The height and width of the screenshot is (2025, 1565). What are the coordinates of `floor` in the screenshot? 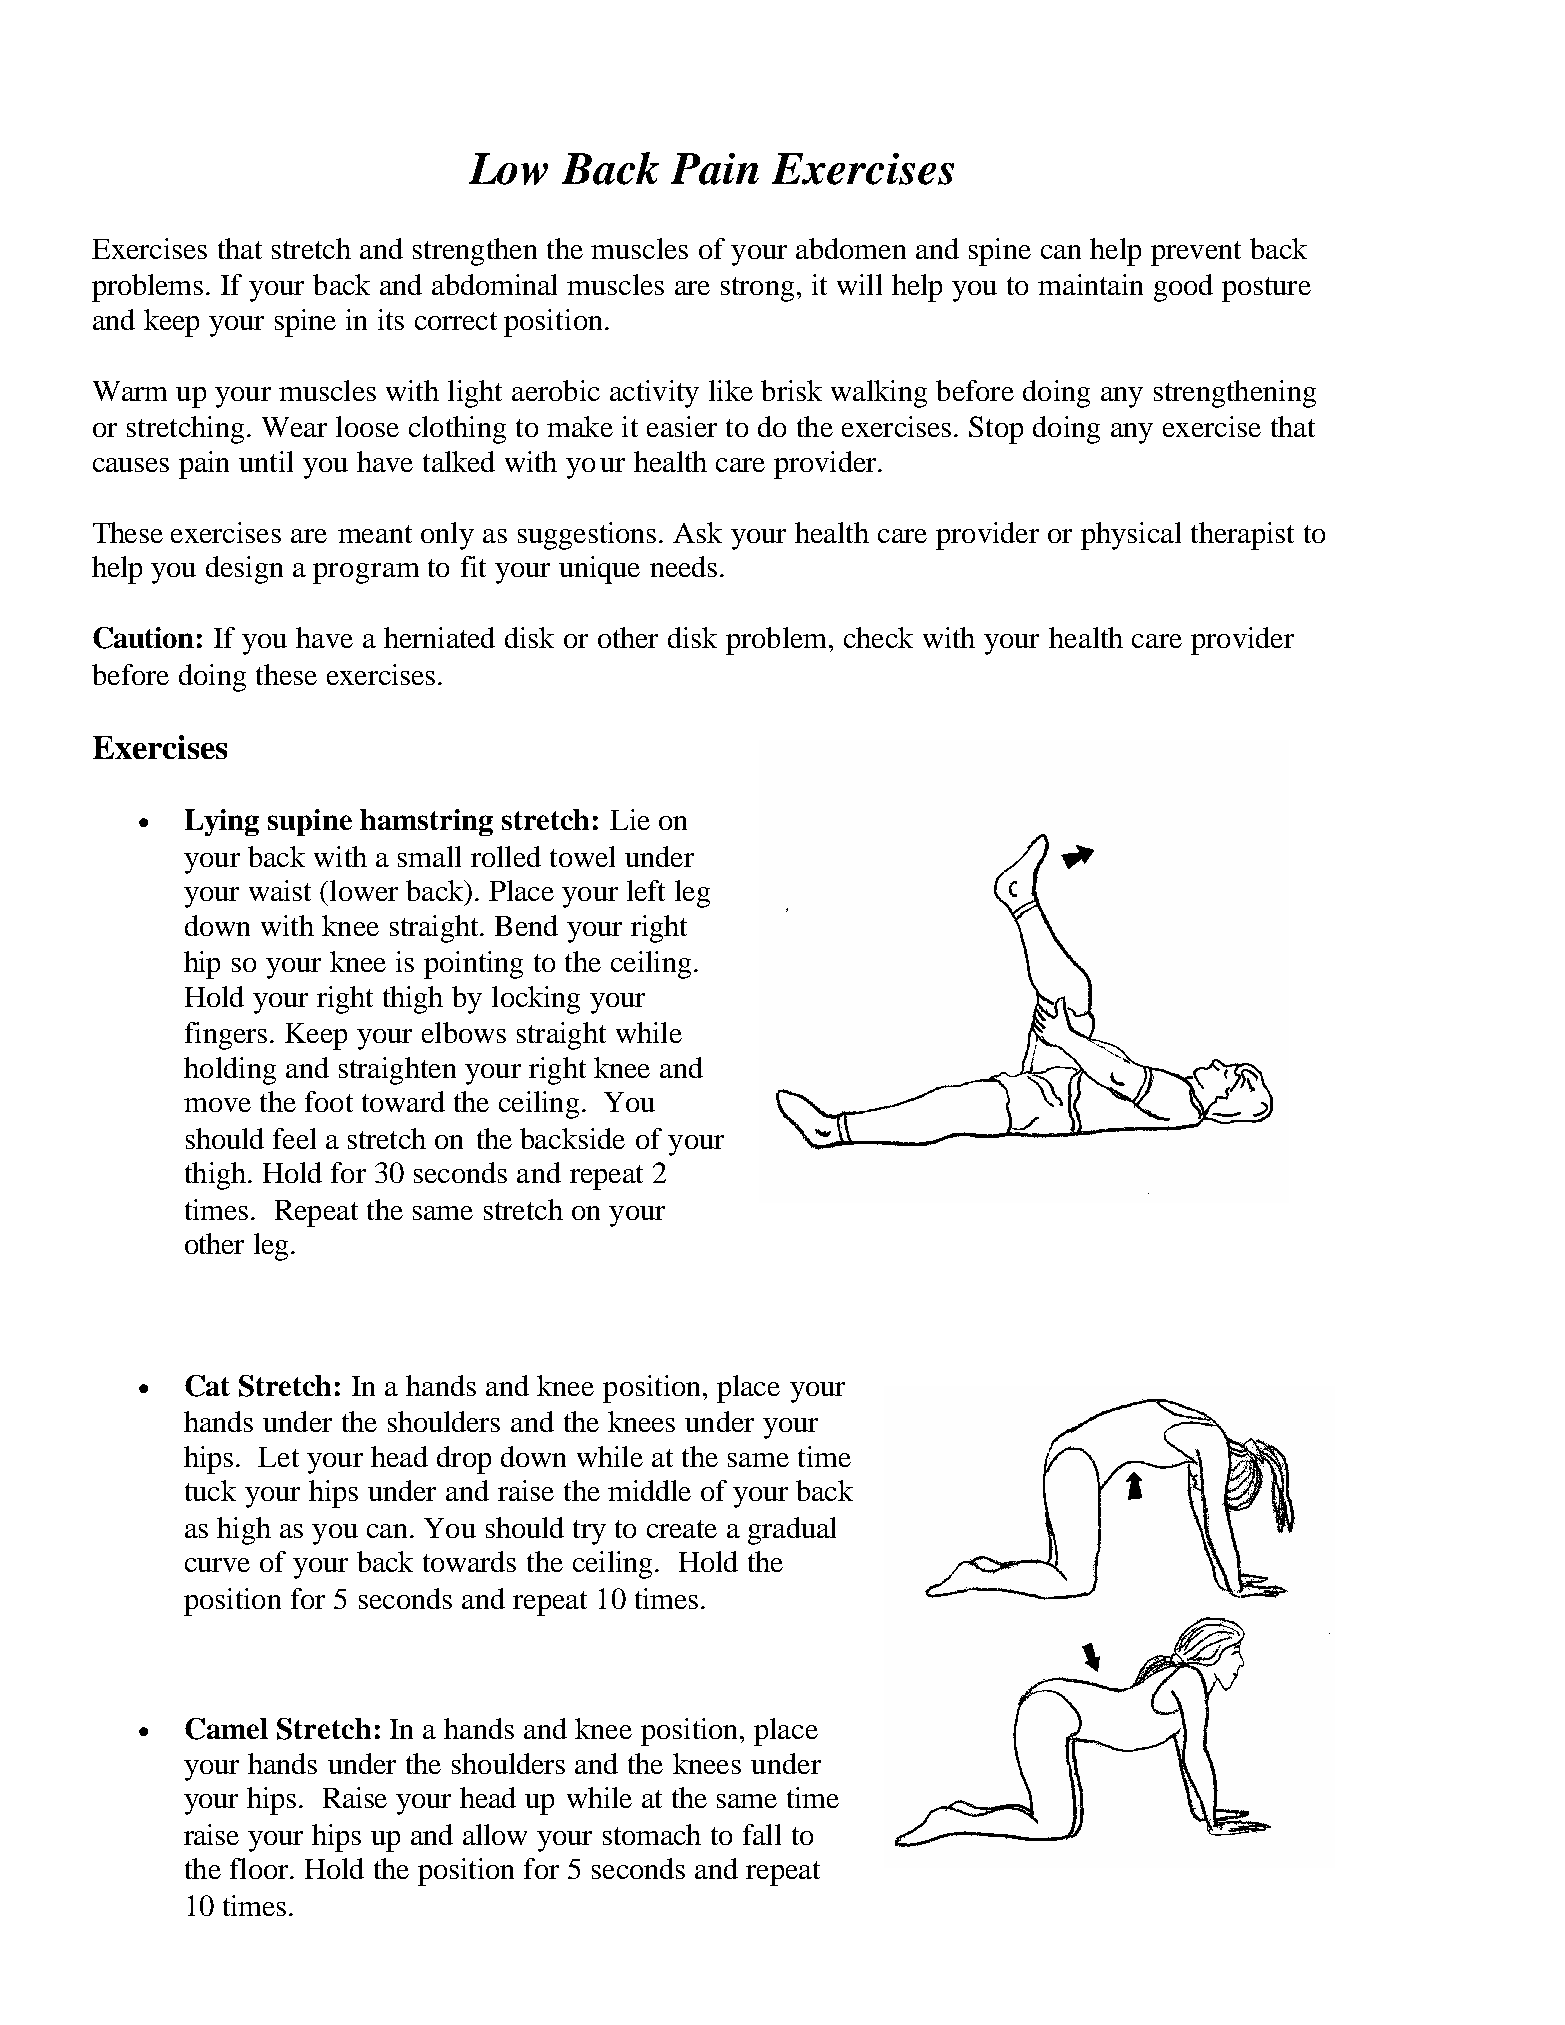 It's located at (260, 1868).
